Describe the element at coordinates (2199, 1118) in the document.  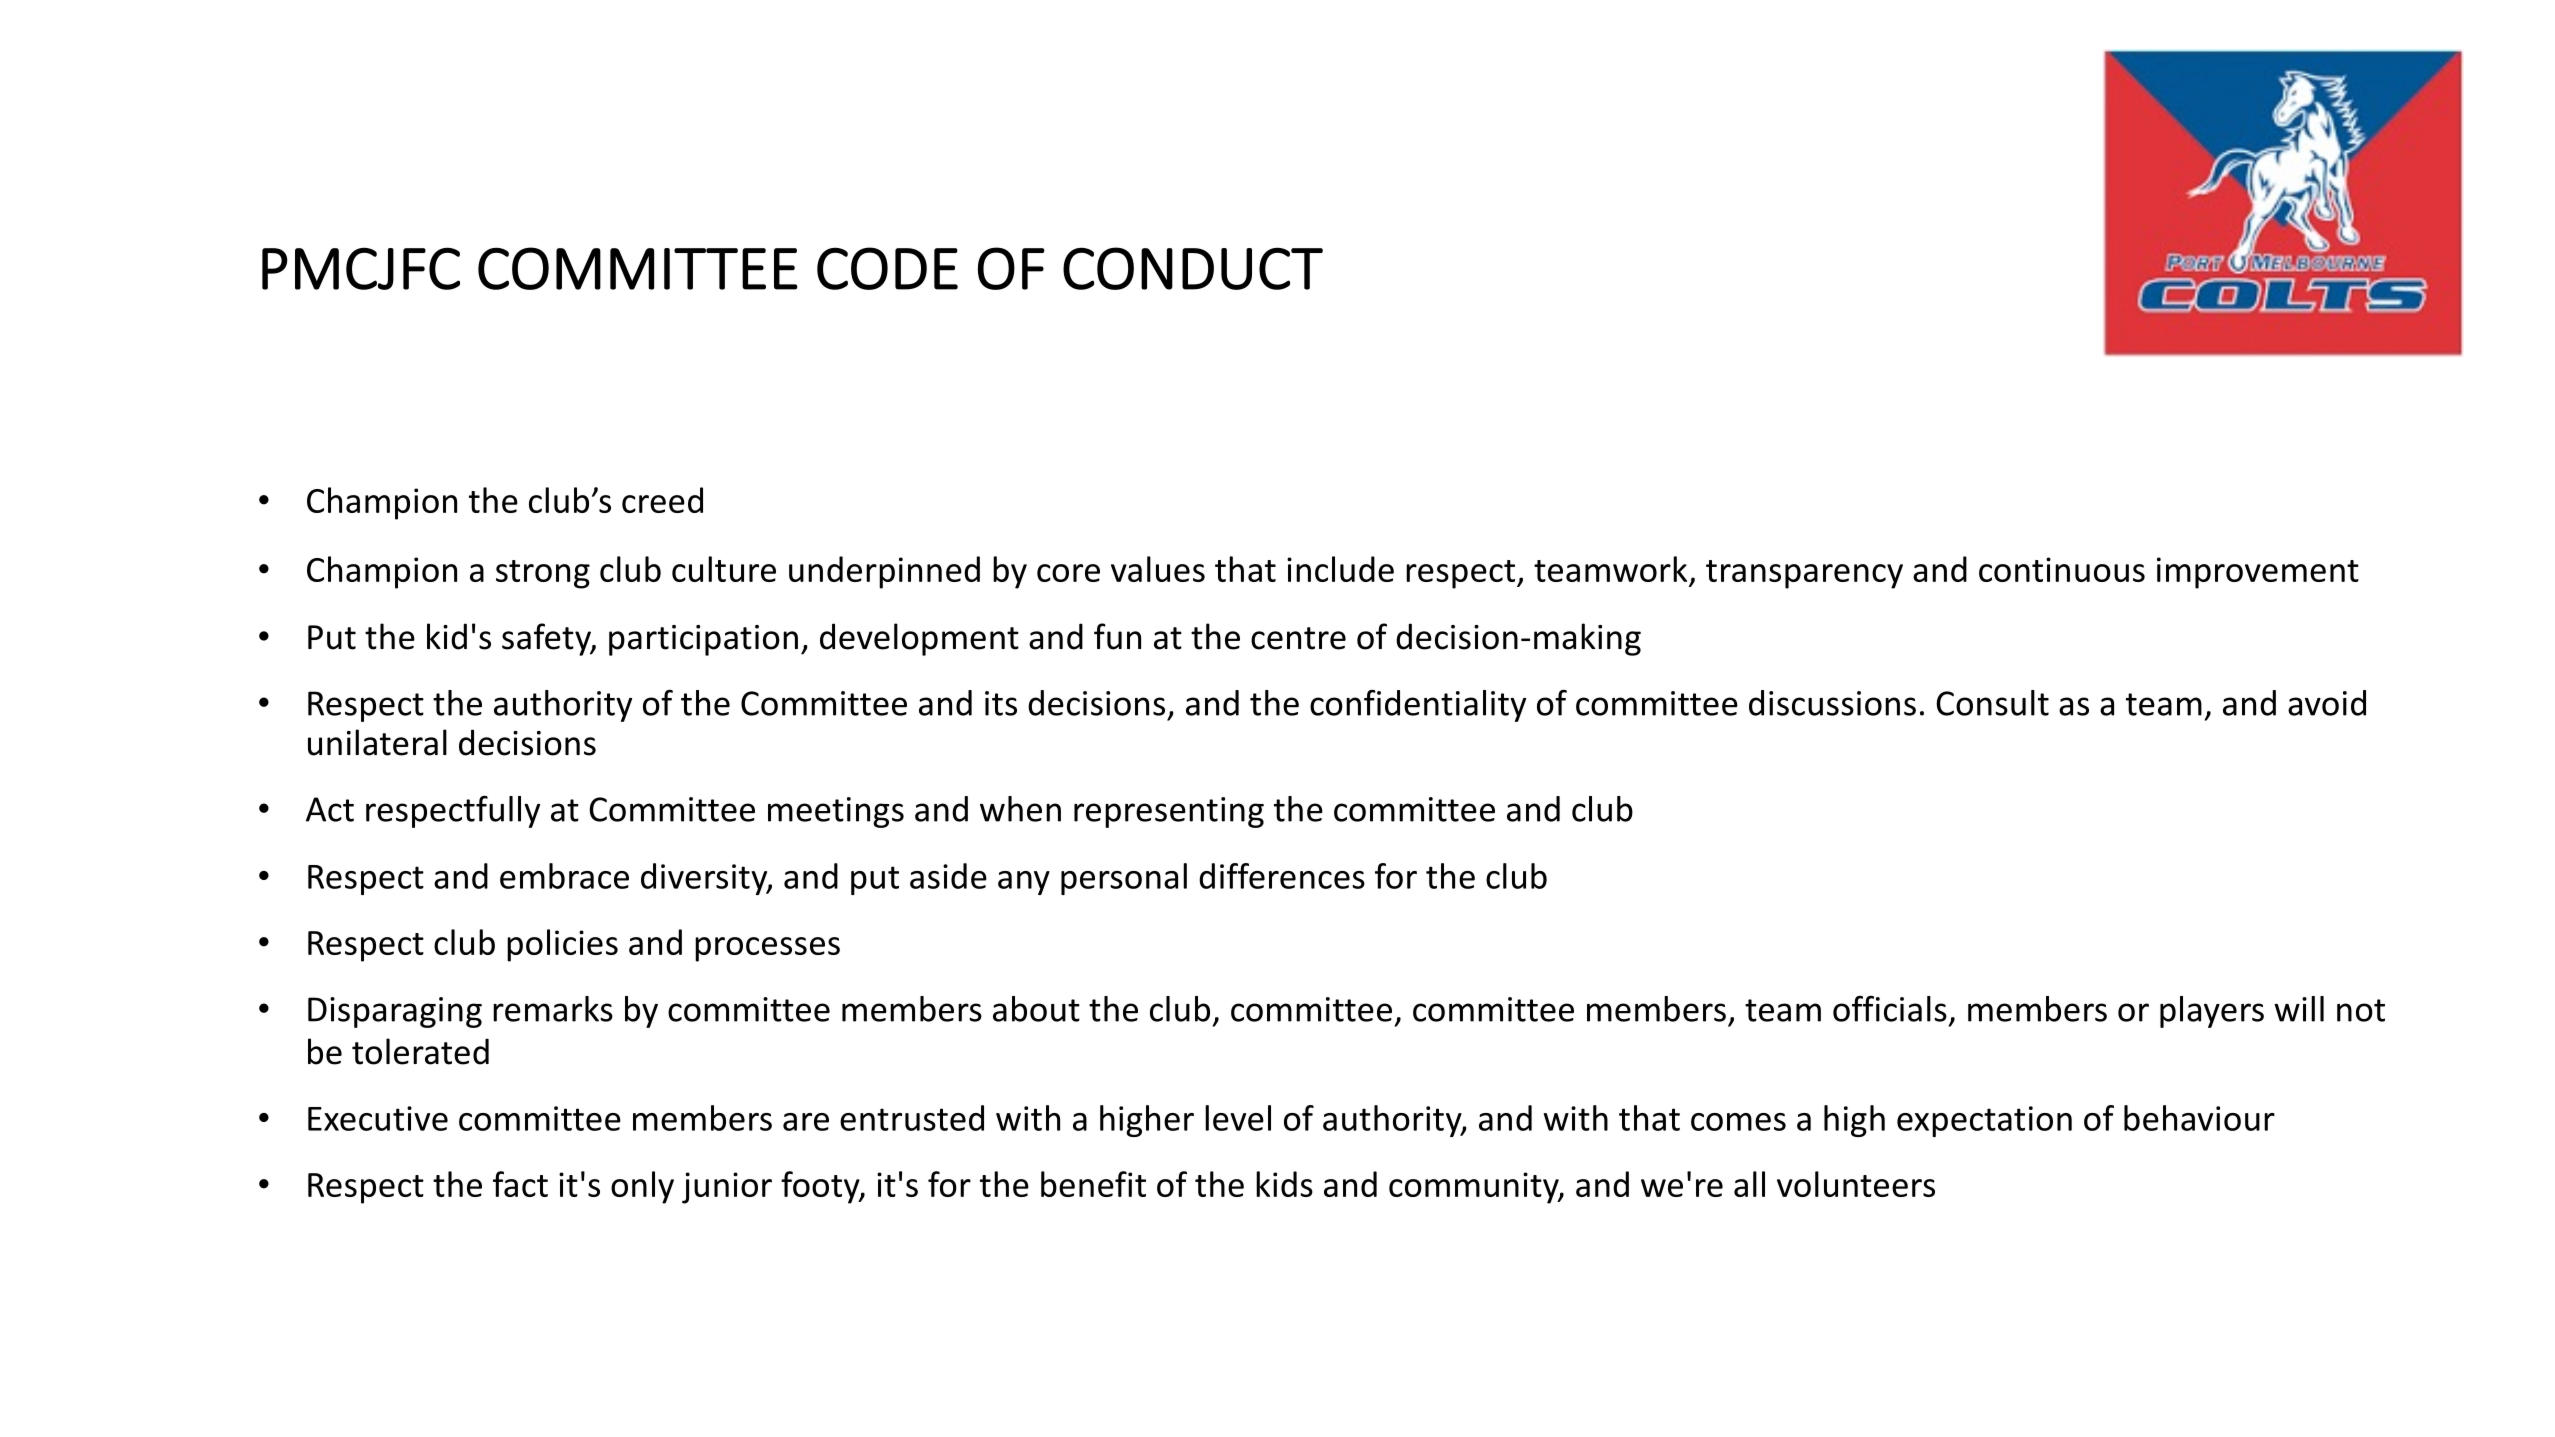
I see `behaviour` at that location.
